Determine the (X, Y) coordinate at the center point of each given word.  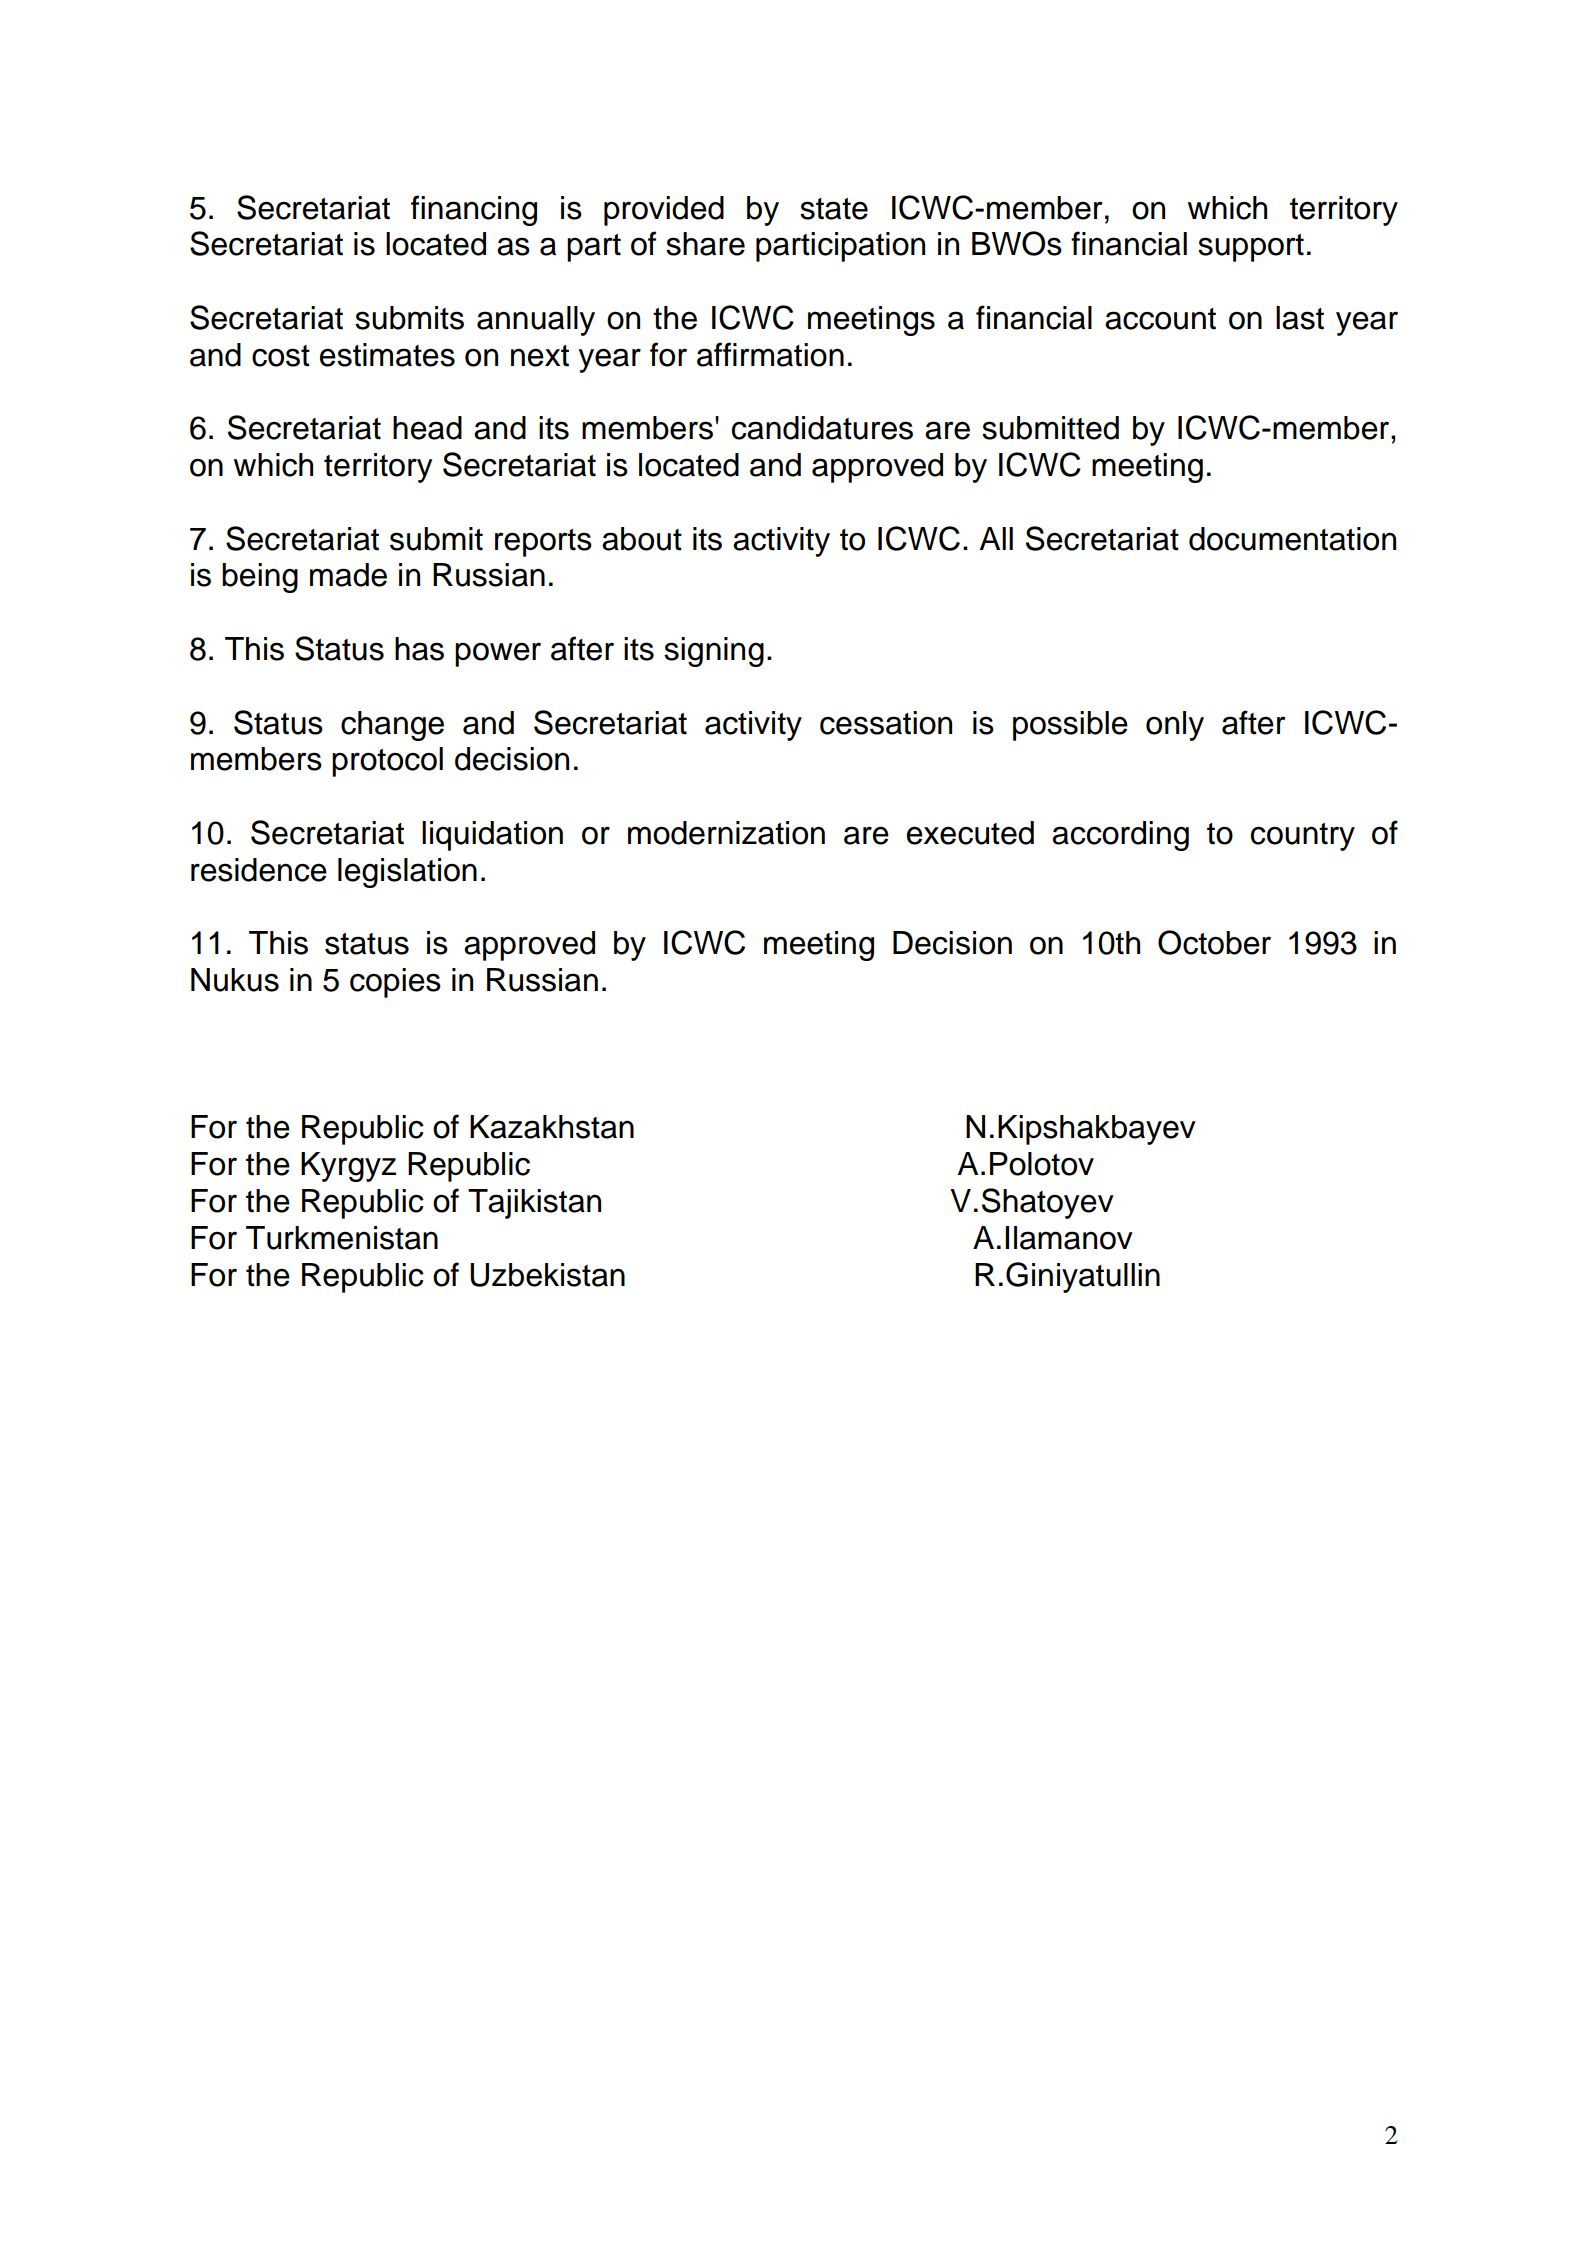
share (705, 244)
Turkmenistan (342, 1238)
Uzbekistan (547, 1275)
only (1175, 726)
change (392, 726)
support (1251, 248)
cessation (886, 723)
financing (474, 210)
